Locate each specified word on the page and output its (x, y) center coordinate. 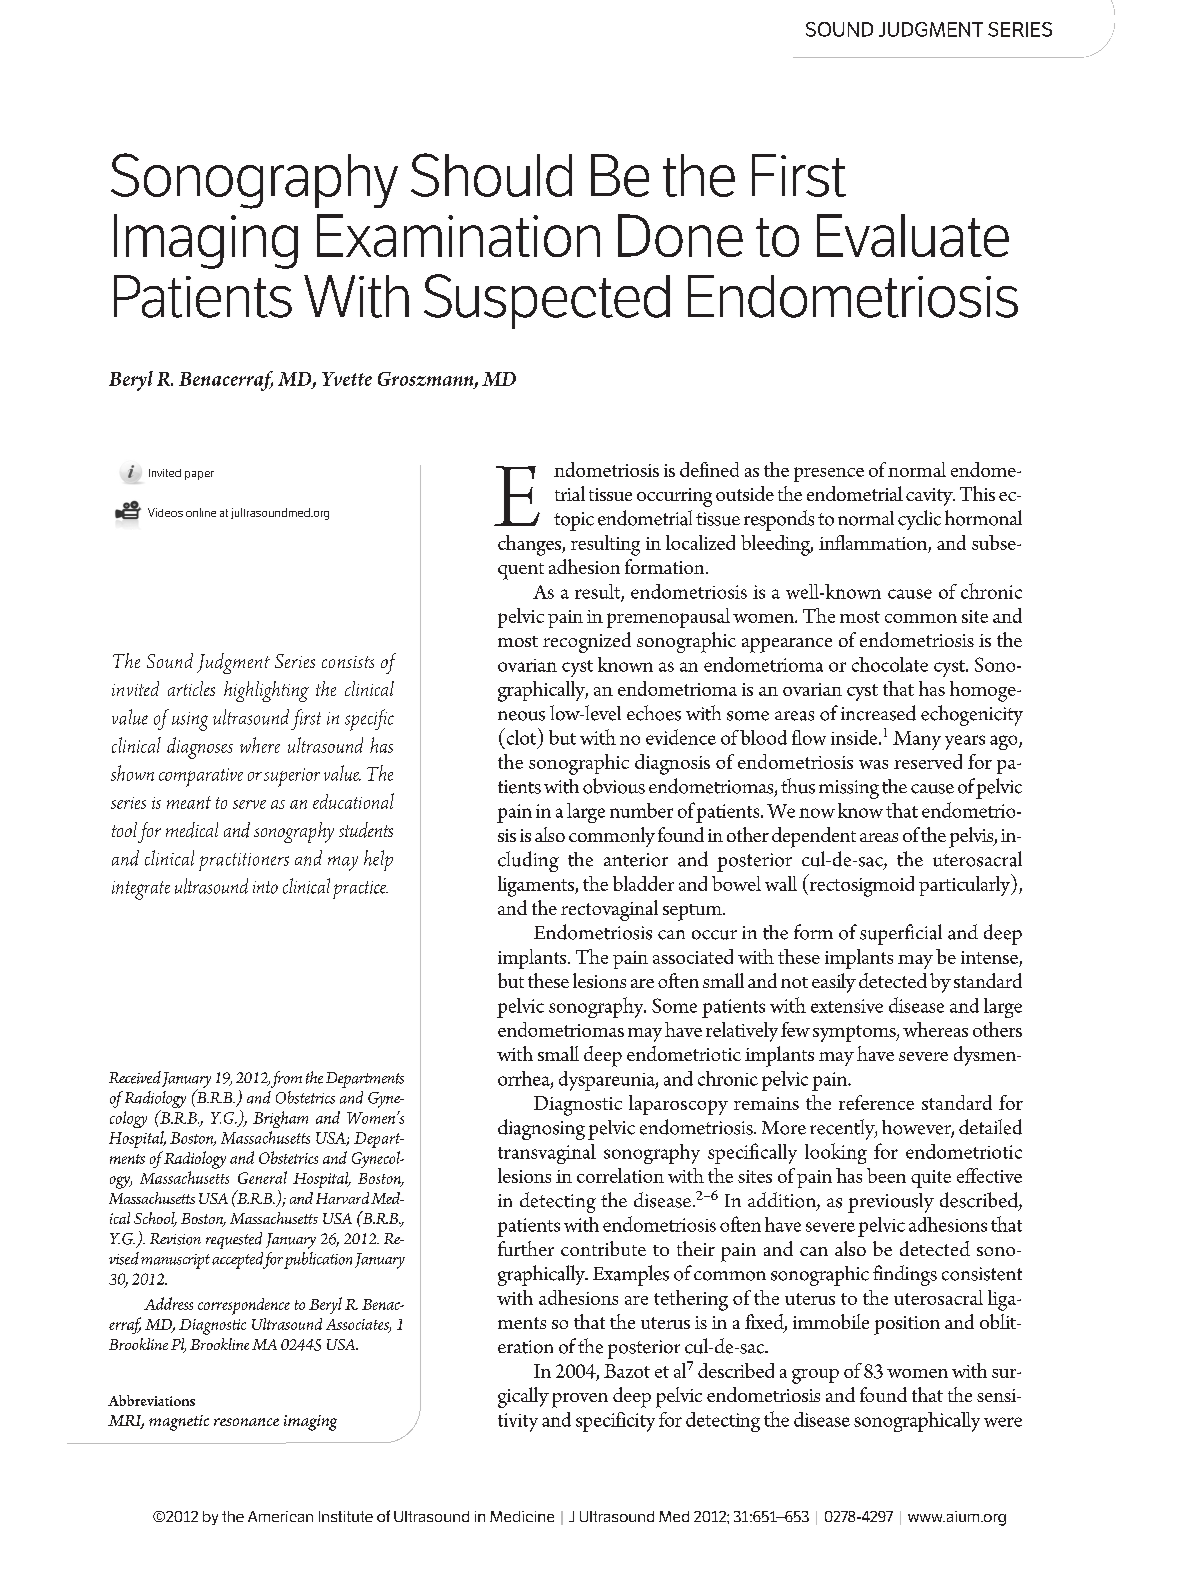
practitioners (244, 862)
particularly (966, 885)
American (280, 1516)
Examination (458, 235)
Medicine (522, 1516)
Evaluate (913, 235)
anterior (636, 860)
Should (491, 175)
